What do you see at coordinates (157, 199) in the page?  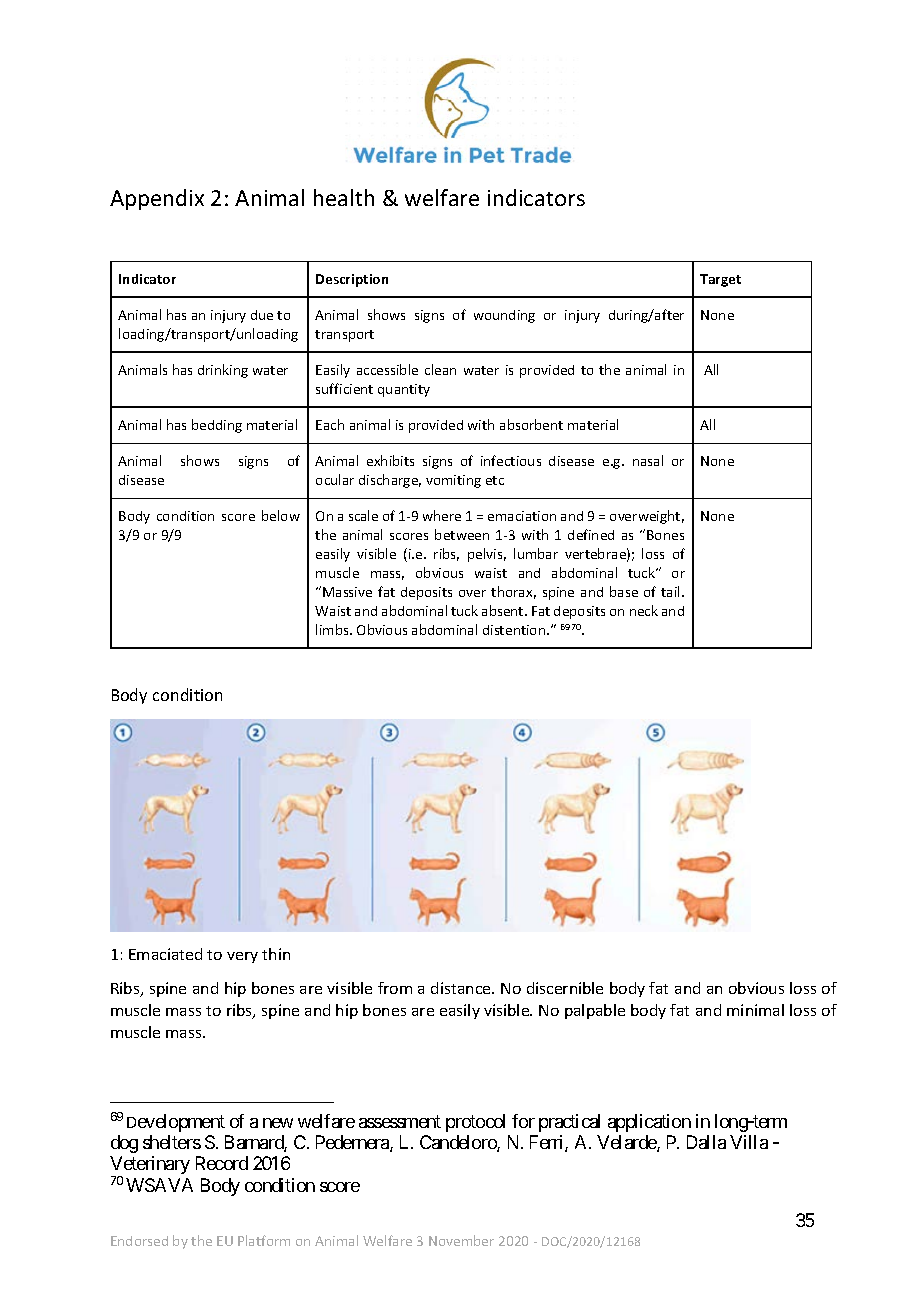 I see `Appendix` at bounding box center [157, 199].
